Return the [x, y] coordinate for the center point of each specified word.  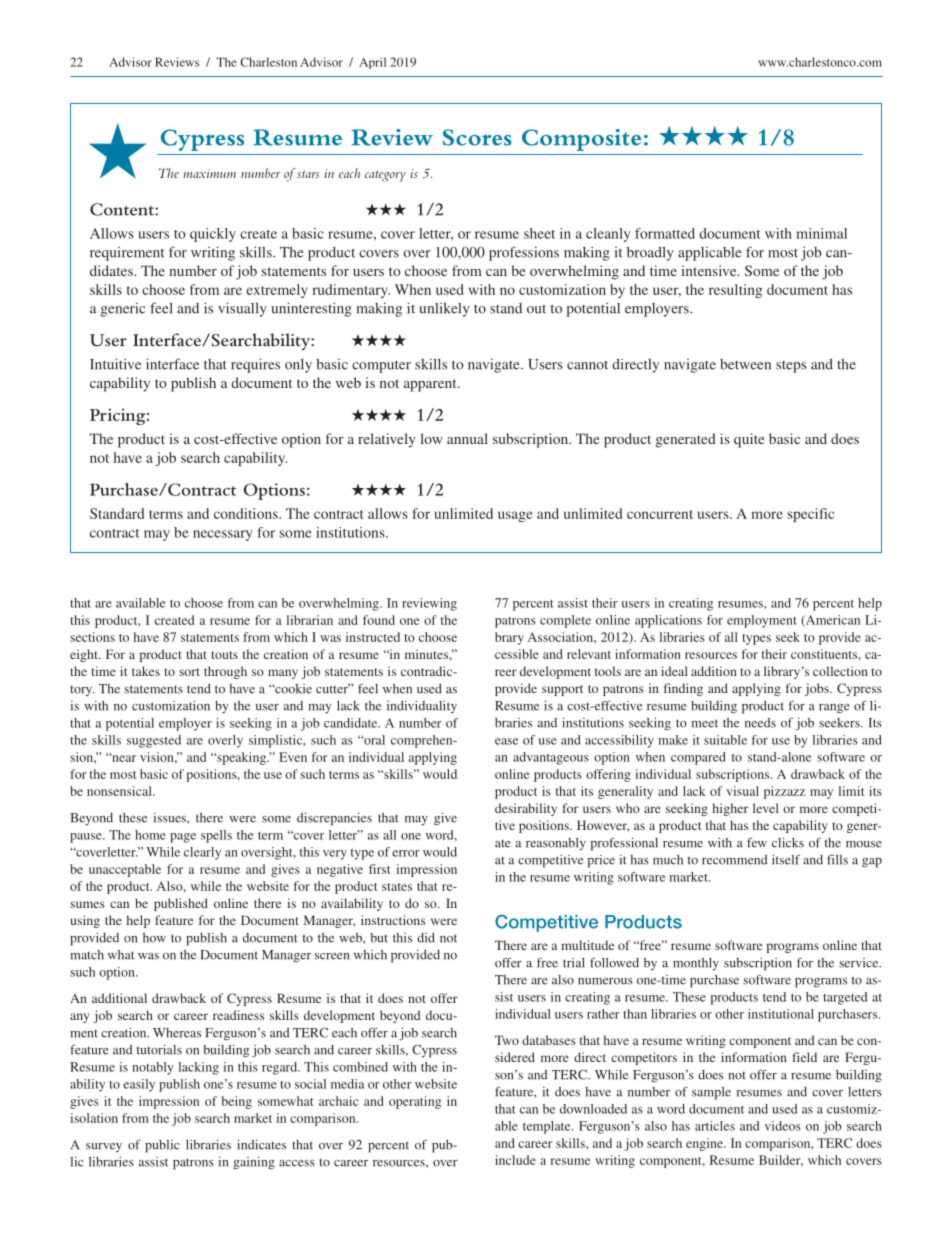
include [515, 1160]
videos [783, 1126]
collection [840, 671]
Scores [477, 137]
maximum [209, 173]
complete [565, 621]
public [162, 1146]
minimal [821, 233]
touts [224, 655]
